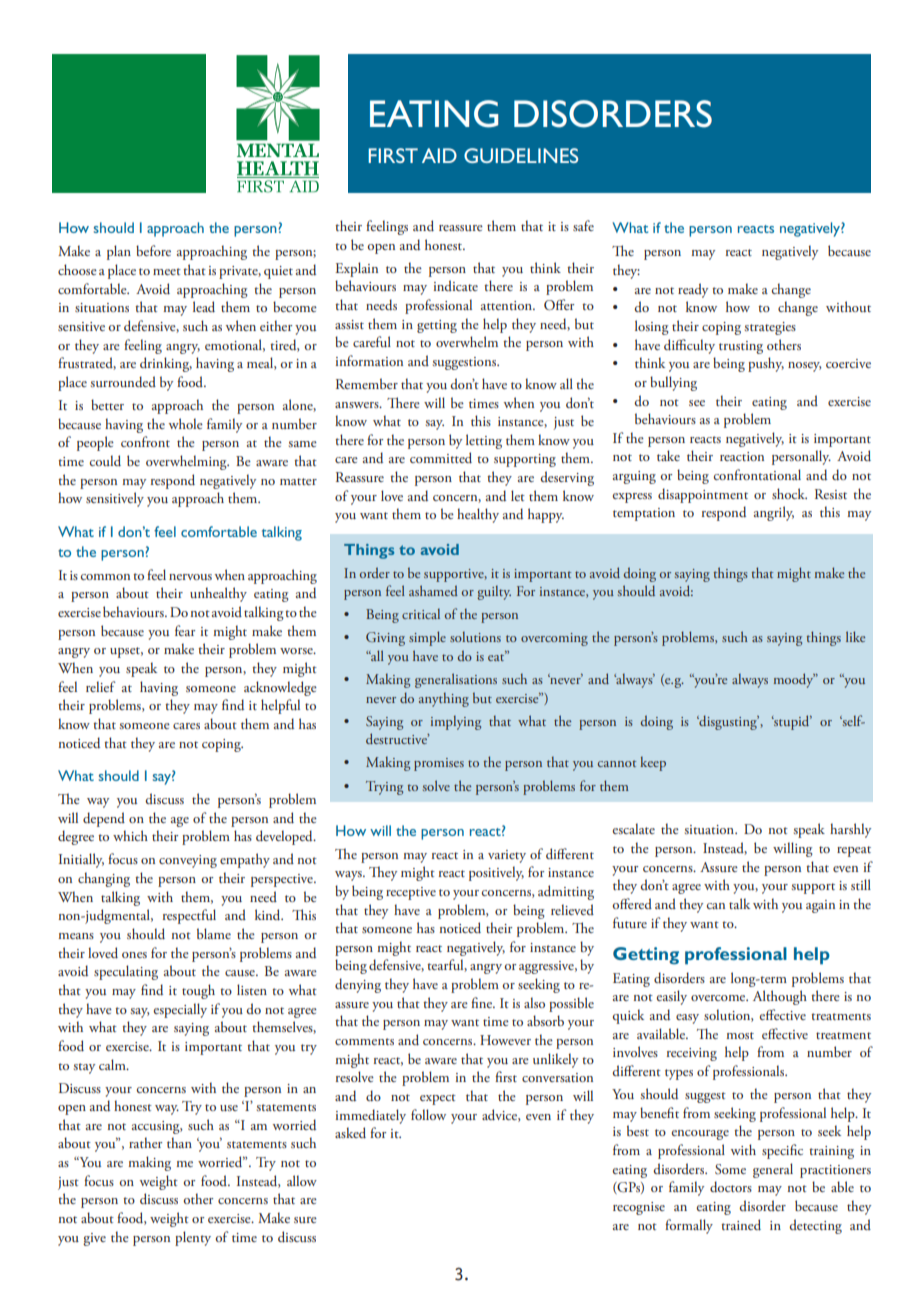 This document has height=1308, width=924. Describe the element at coordinates (439, 155) in the document. I see `AID` at that location.
